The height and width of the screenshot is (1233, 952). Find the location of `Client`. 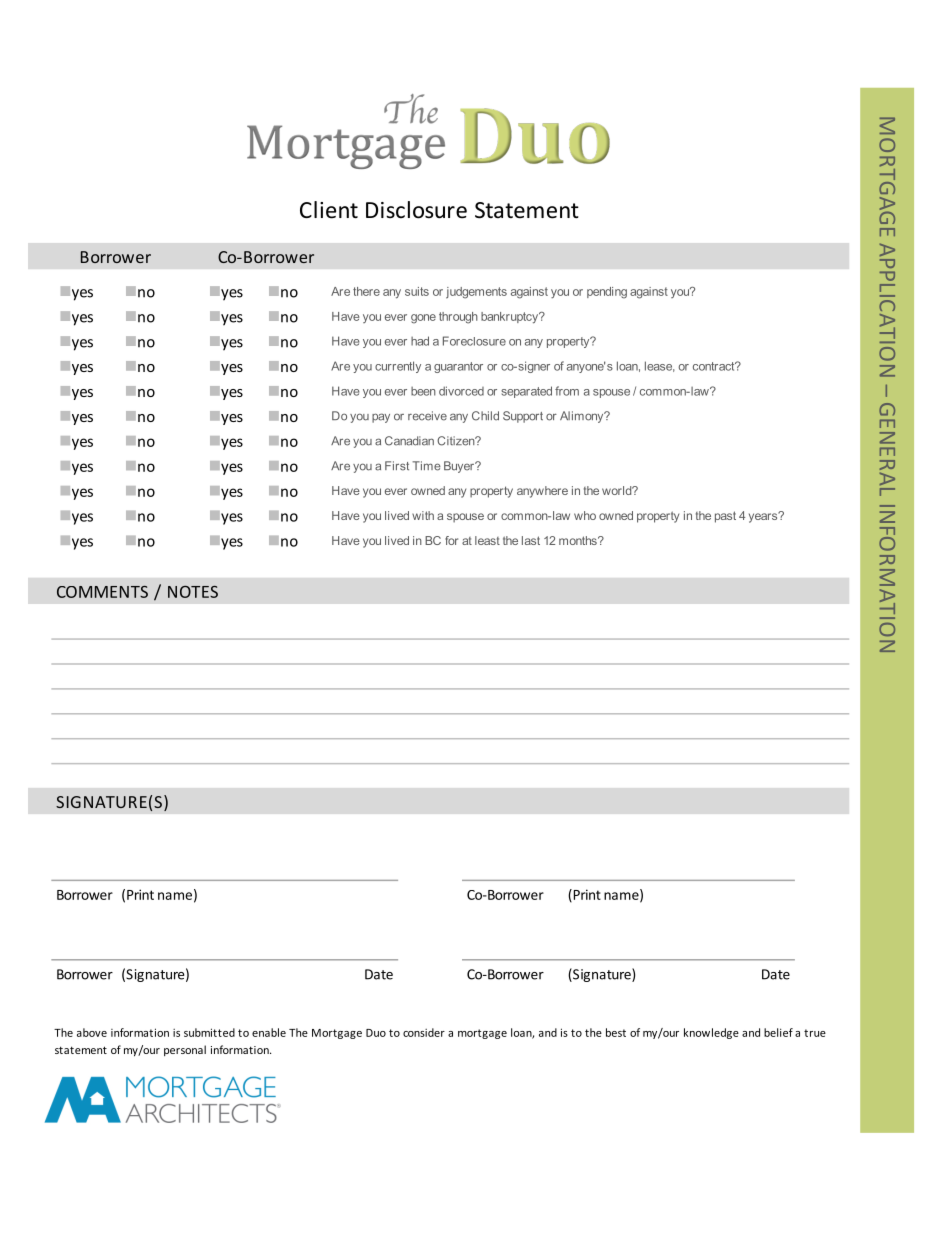

Client is located at coordinates (329, 210).
